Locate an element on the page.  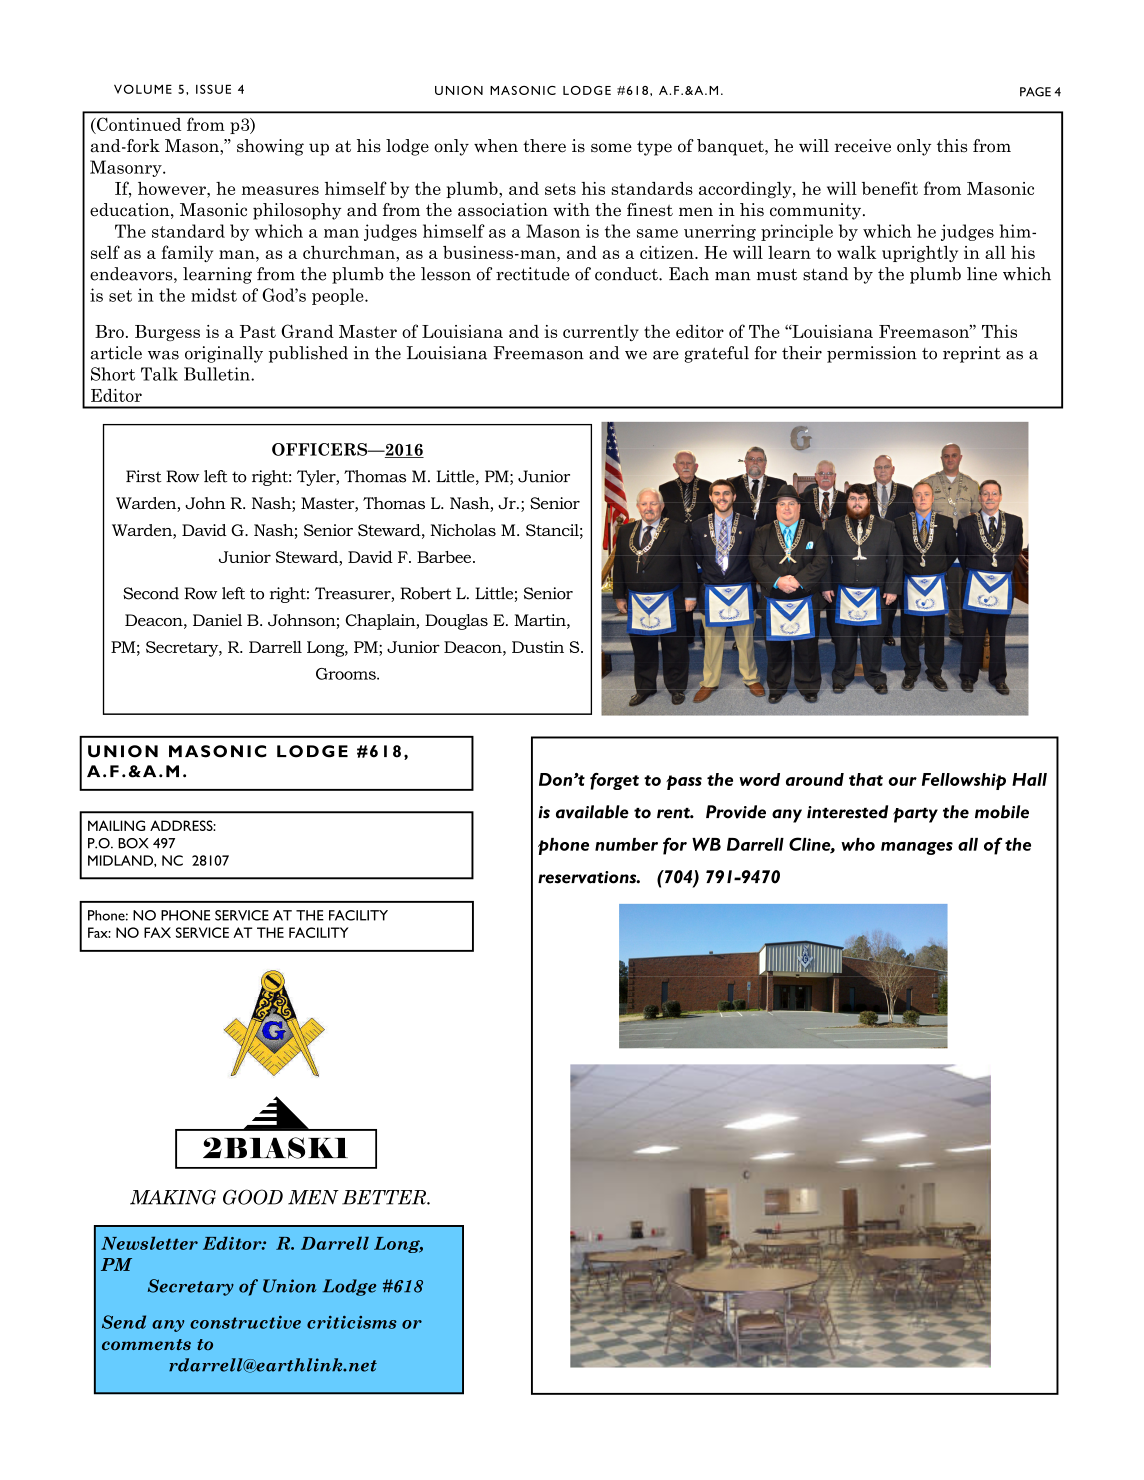
constructive is located at coordinates (245, 1322).
